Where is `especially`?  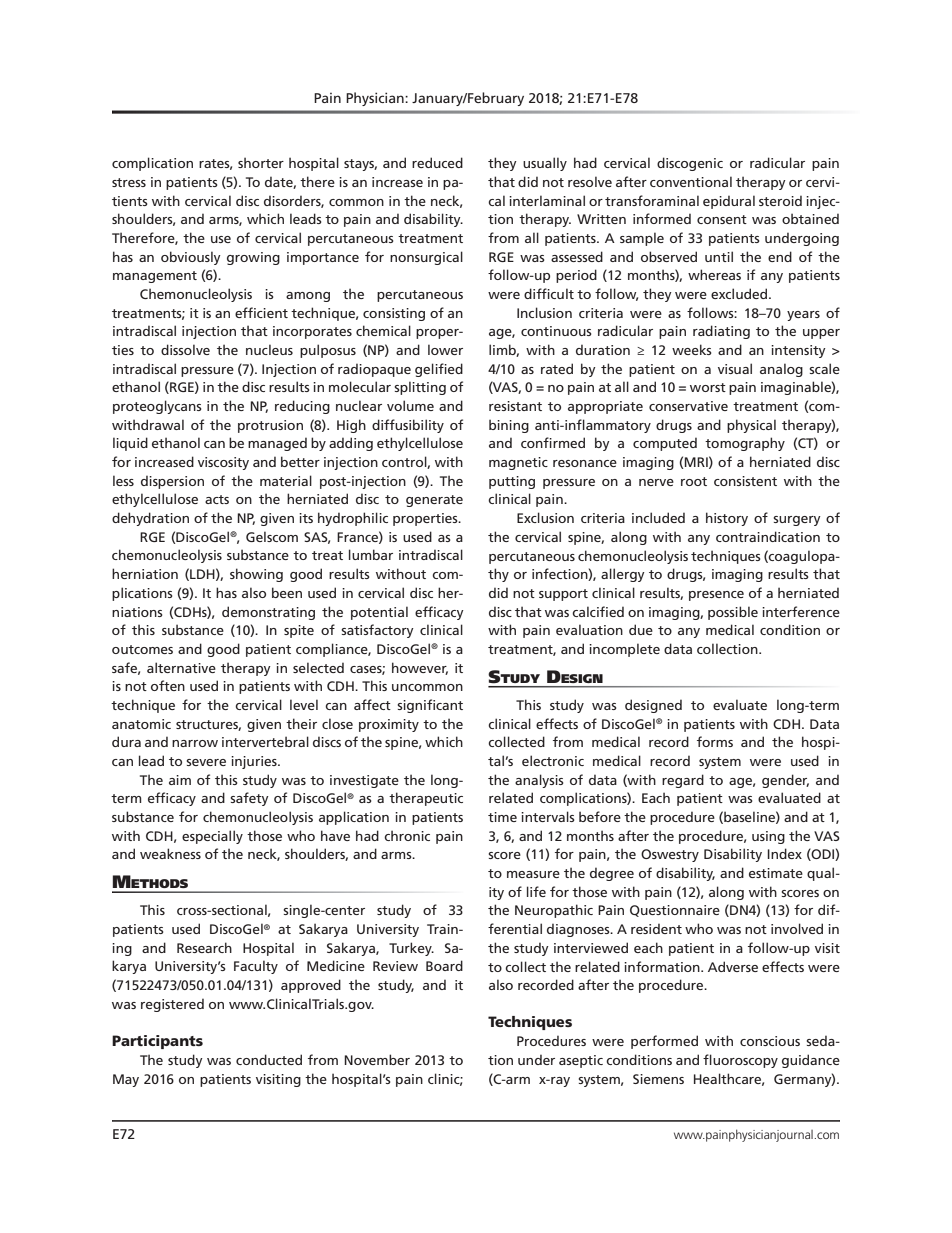
especially is located at coordinates (212, 837).
